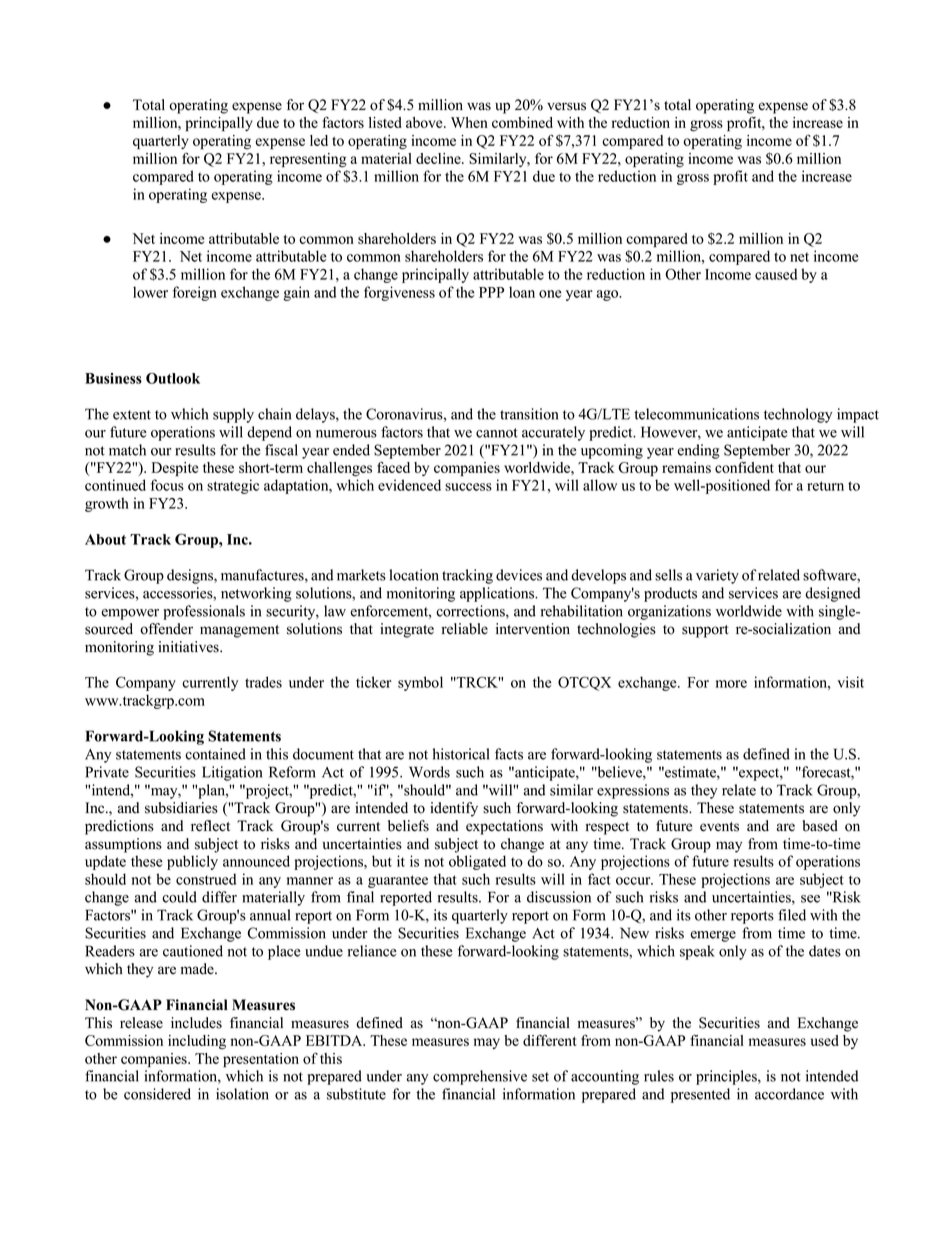  I want to click on When, so click(469, 122).
